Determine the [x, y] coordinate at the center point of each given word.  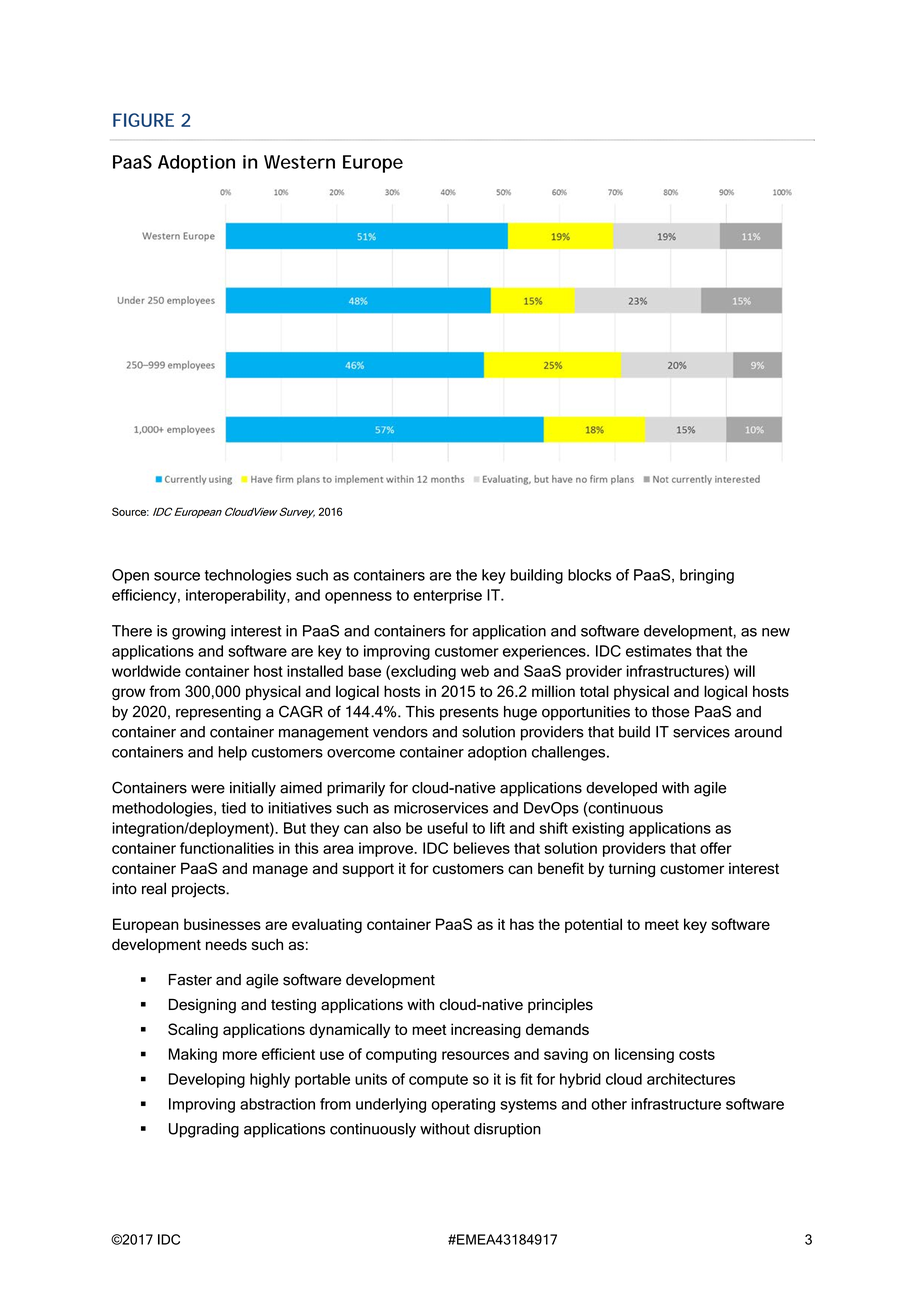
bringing [707, 576]
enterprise [447, 596]
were [208, 789]
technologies [248, 576]
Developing [207, 1080]
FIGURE [143, 120]
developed [621, 789]
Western [299, 162]
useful [448, 828]
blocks [589, 575]
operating [463, 1105]
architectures [691, 1079]
